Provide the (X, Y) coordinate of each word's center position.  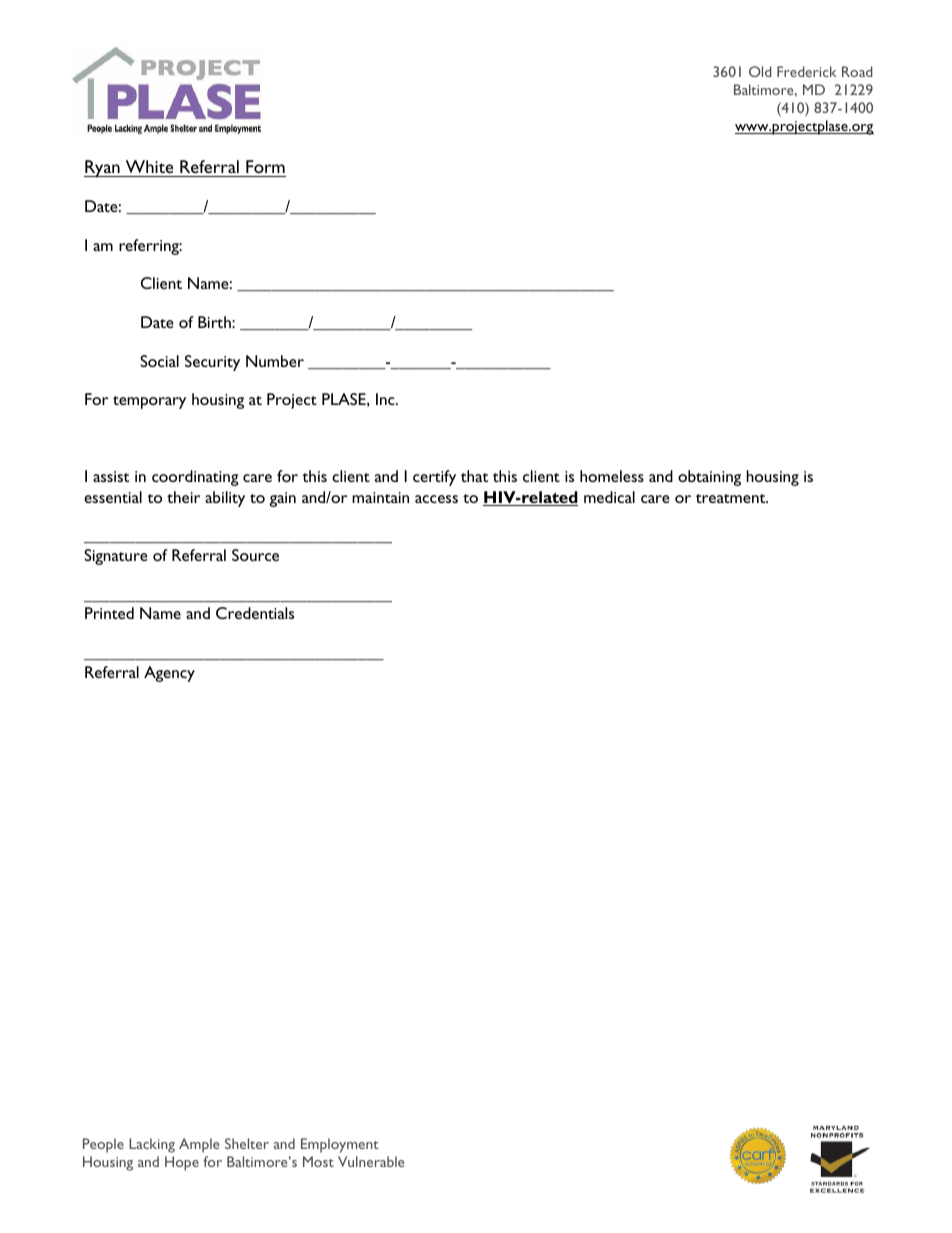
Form (265, 168)
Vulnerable (371, 1161)
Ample (199, 1145)
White (149, 168)
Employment (340, 1145)
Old (760, 71)
